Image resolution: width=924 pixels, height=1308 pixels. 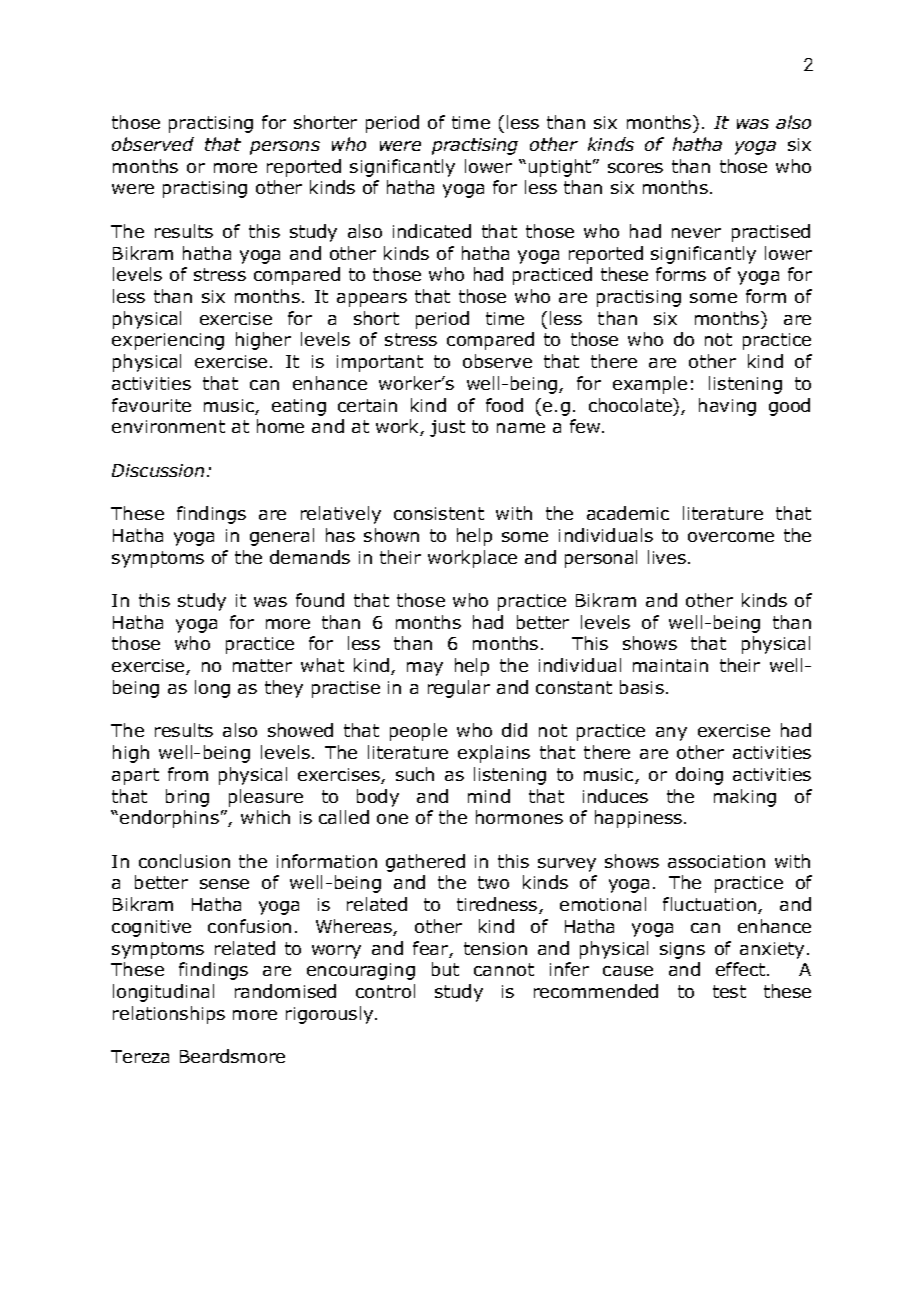 What do you see at coordinates (447, 428) in the page?
I see `just` at bounding box center [447, 428].
